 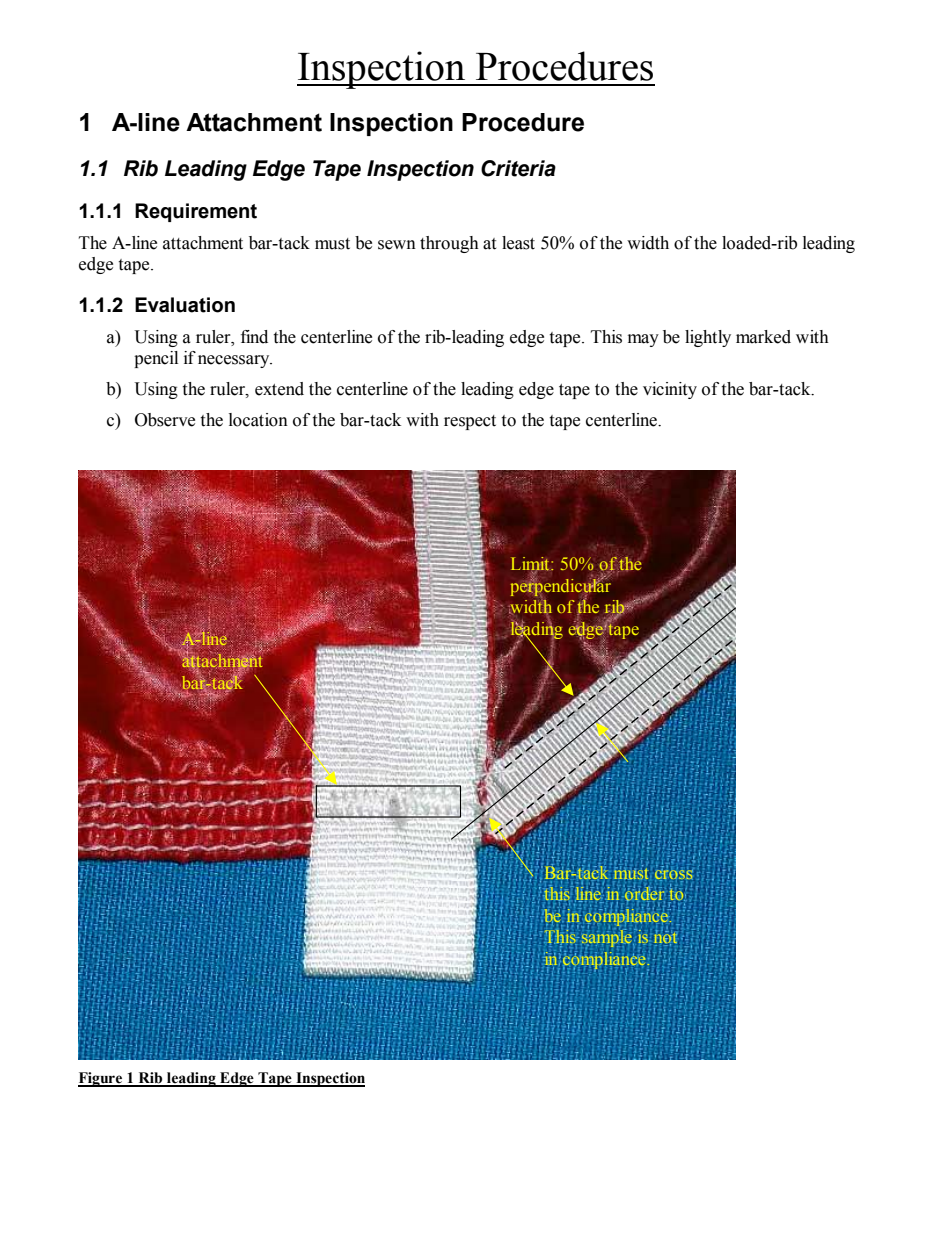 I want to click on through, so click(x=449, y=244).
